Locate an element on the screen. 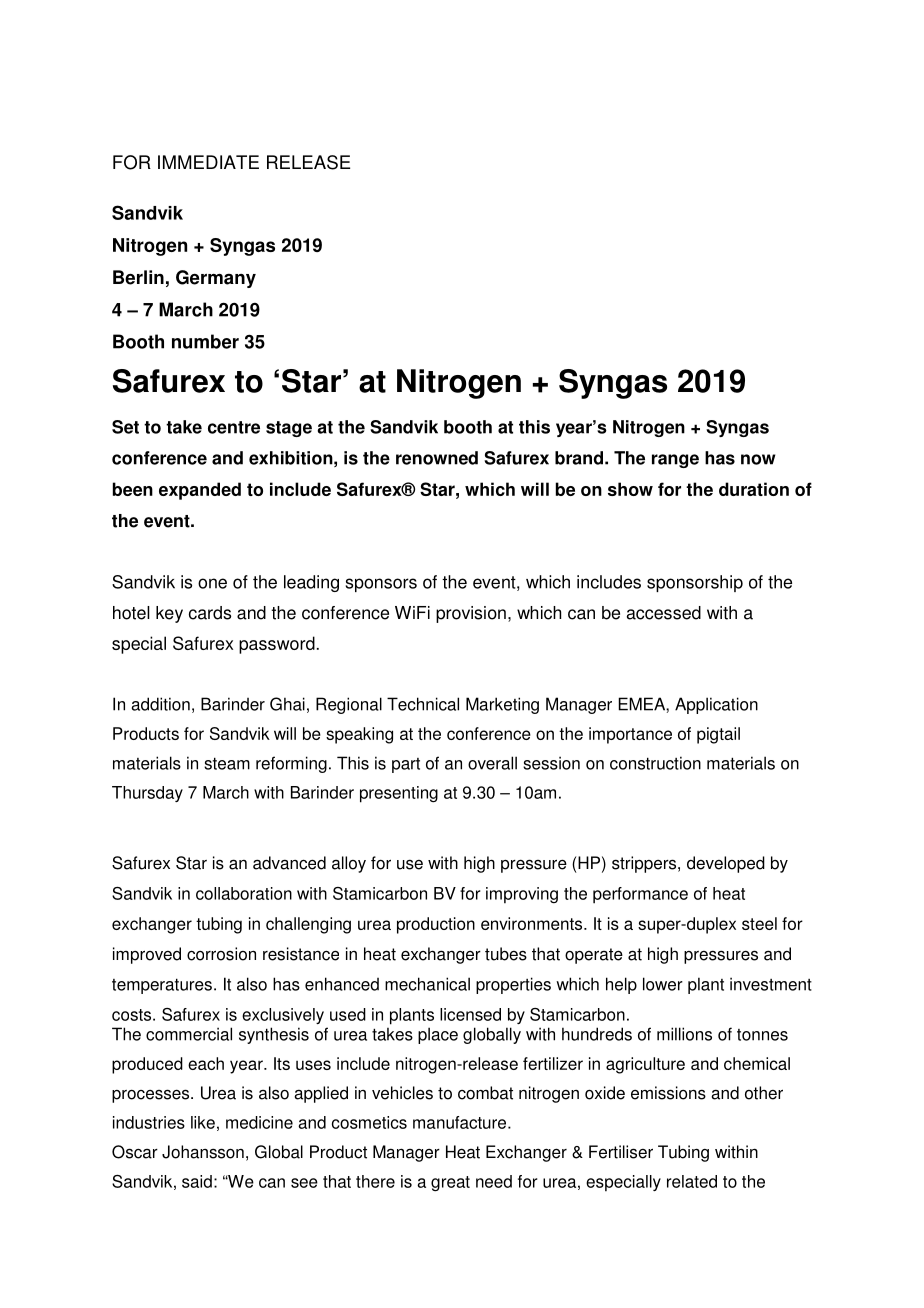 Image resolution: width=924 pixels, height=1308 pixels. Germany is located at coordinates (216, 279).
